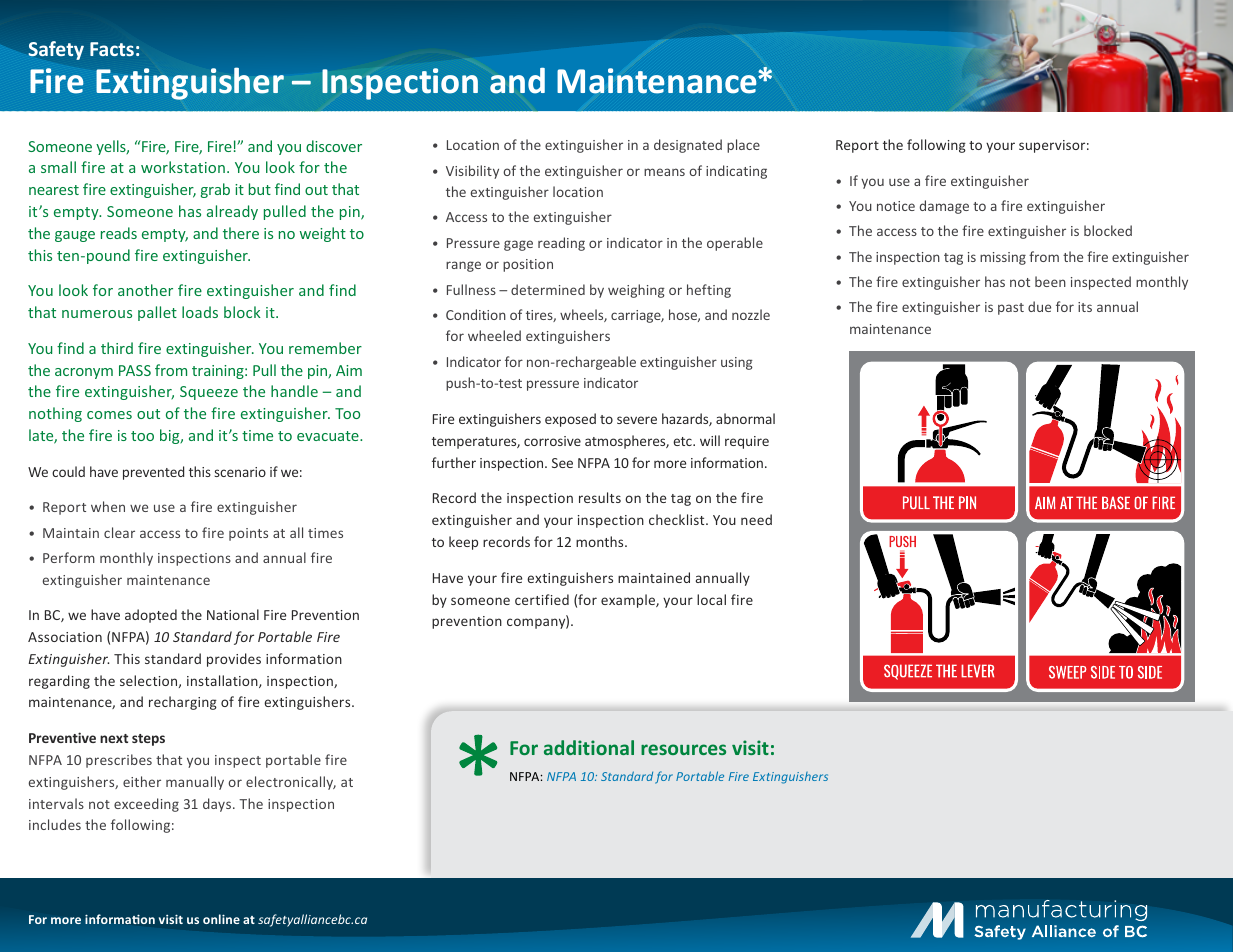 This screenshot has width=1233, height=952. I want to click on resources, so click(683, 749).
